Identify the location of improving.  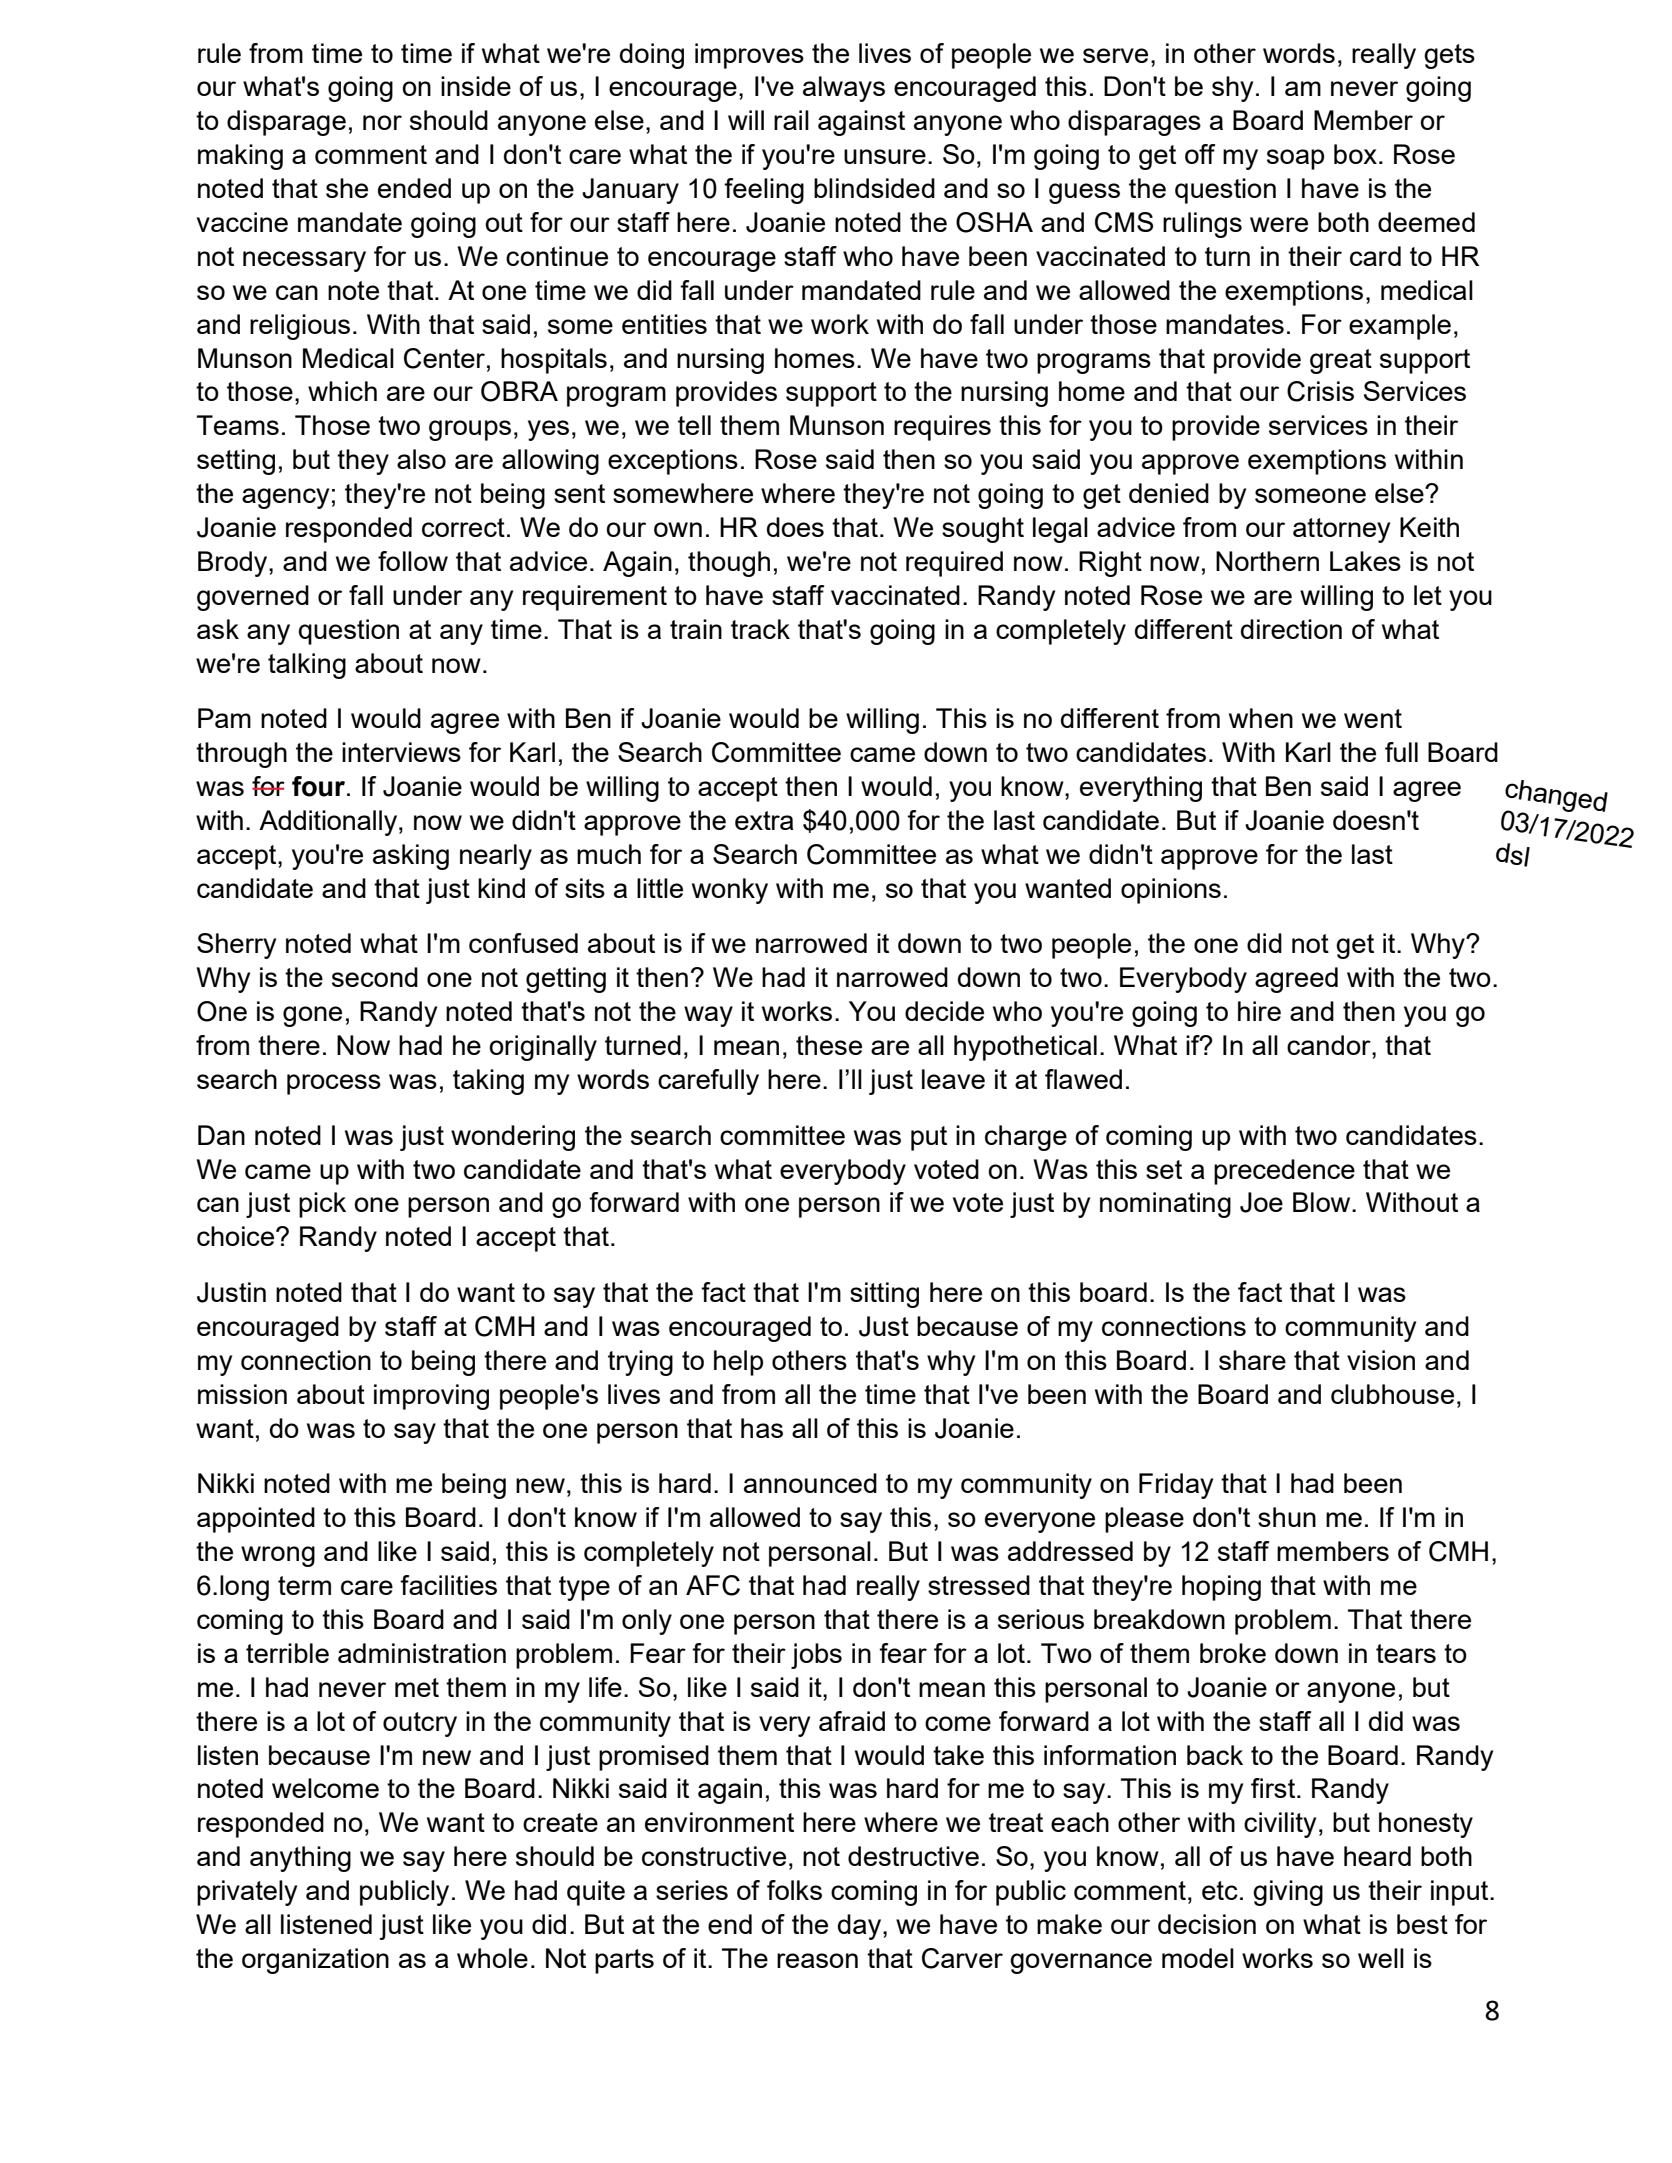
(431, 1397).
